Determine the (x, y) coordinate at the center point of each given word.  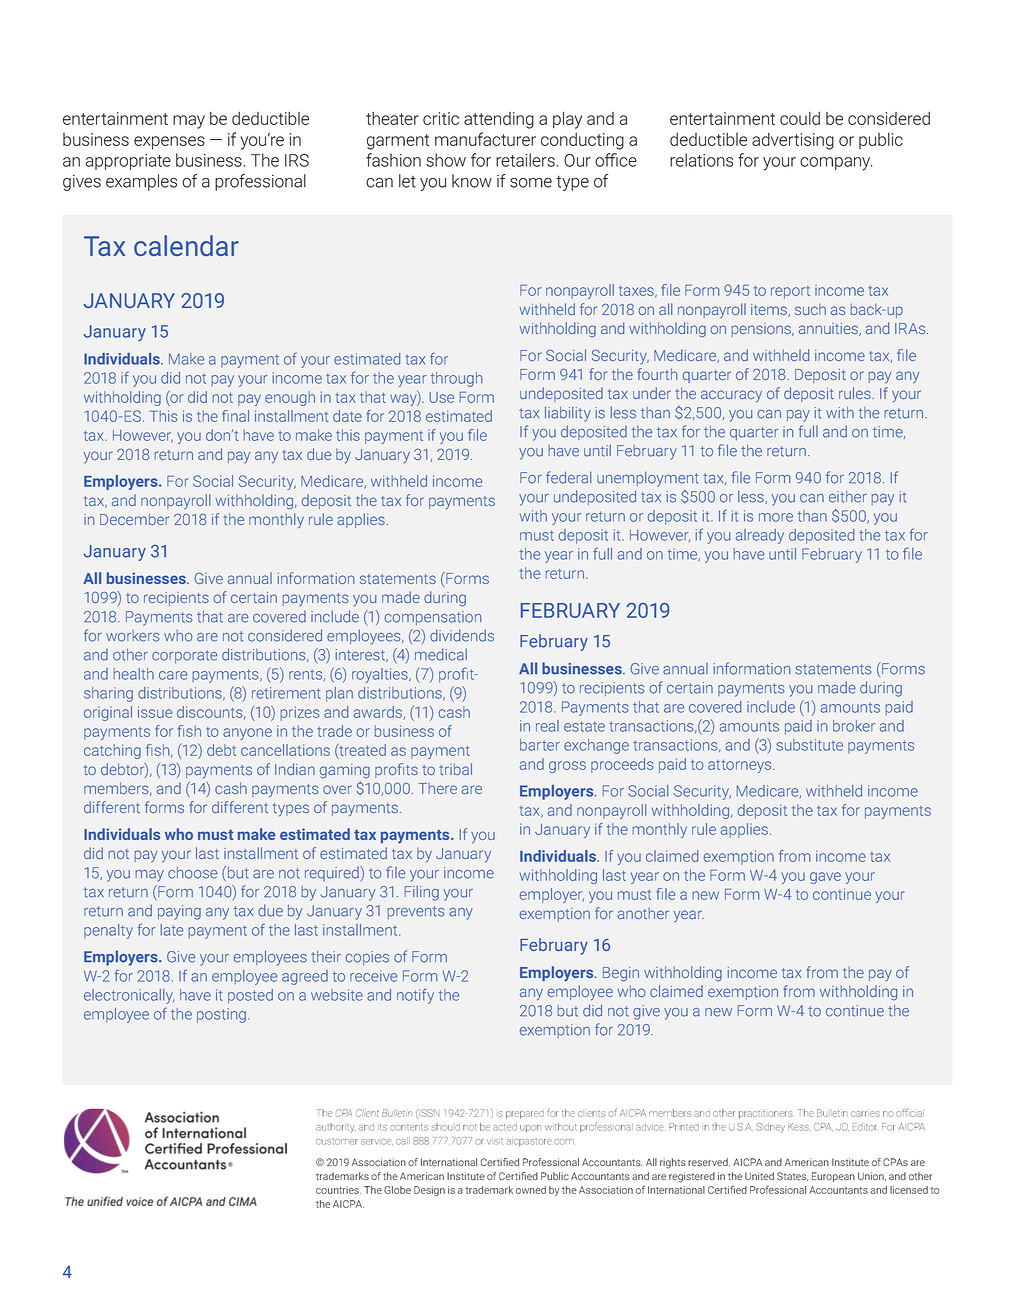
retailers (525, 160)
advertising (793, 141)
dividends (462, 635)
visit (495, 1141)
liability (568, 414)
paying (179, 912)
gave (825, 878)
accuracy (731, 396)
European (833, 1177)
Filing (422, 893)
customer (336, 1141)
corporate (184, 656)
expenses (169, 143)
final (235, 416)
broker (854, 726)
